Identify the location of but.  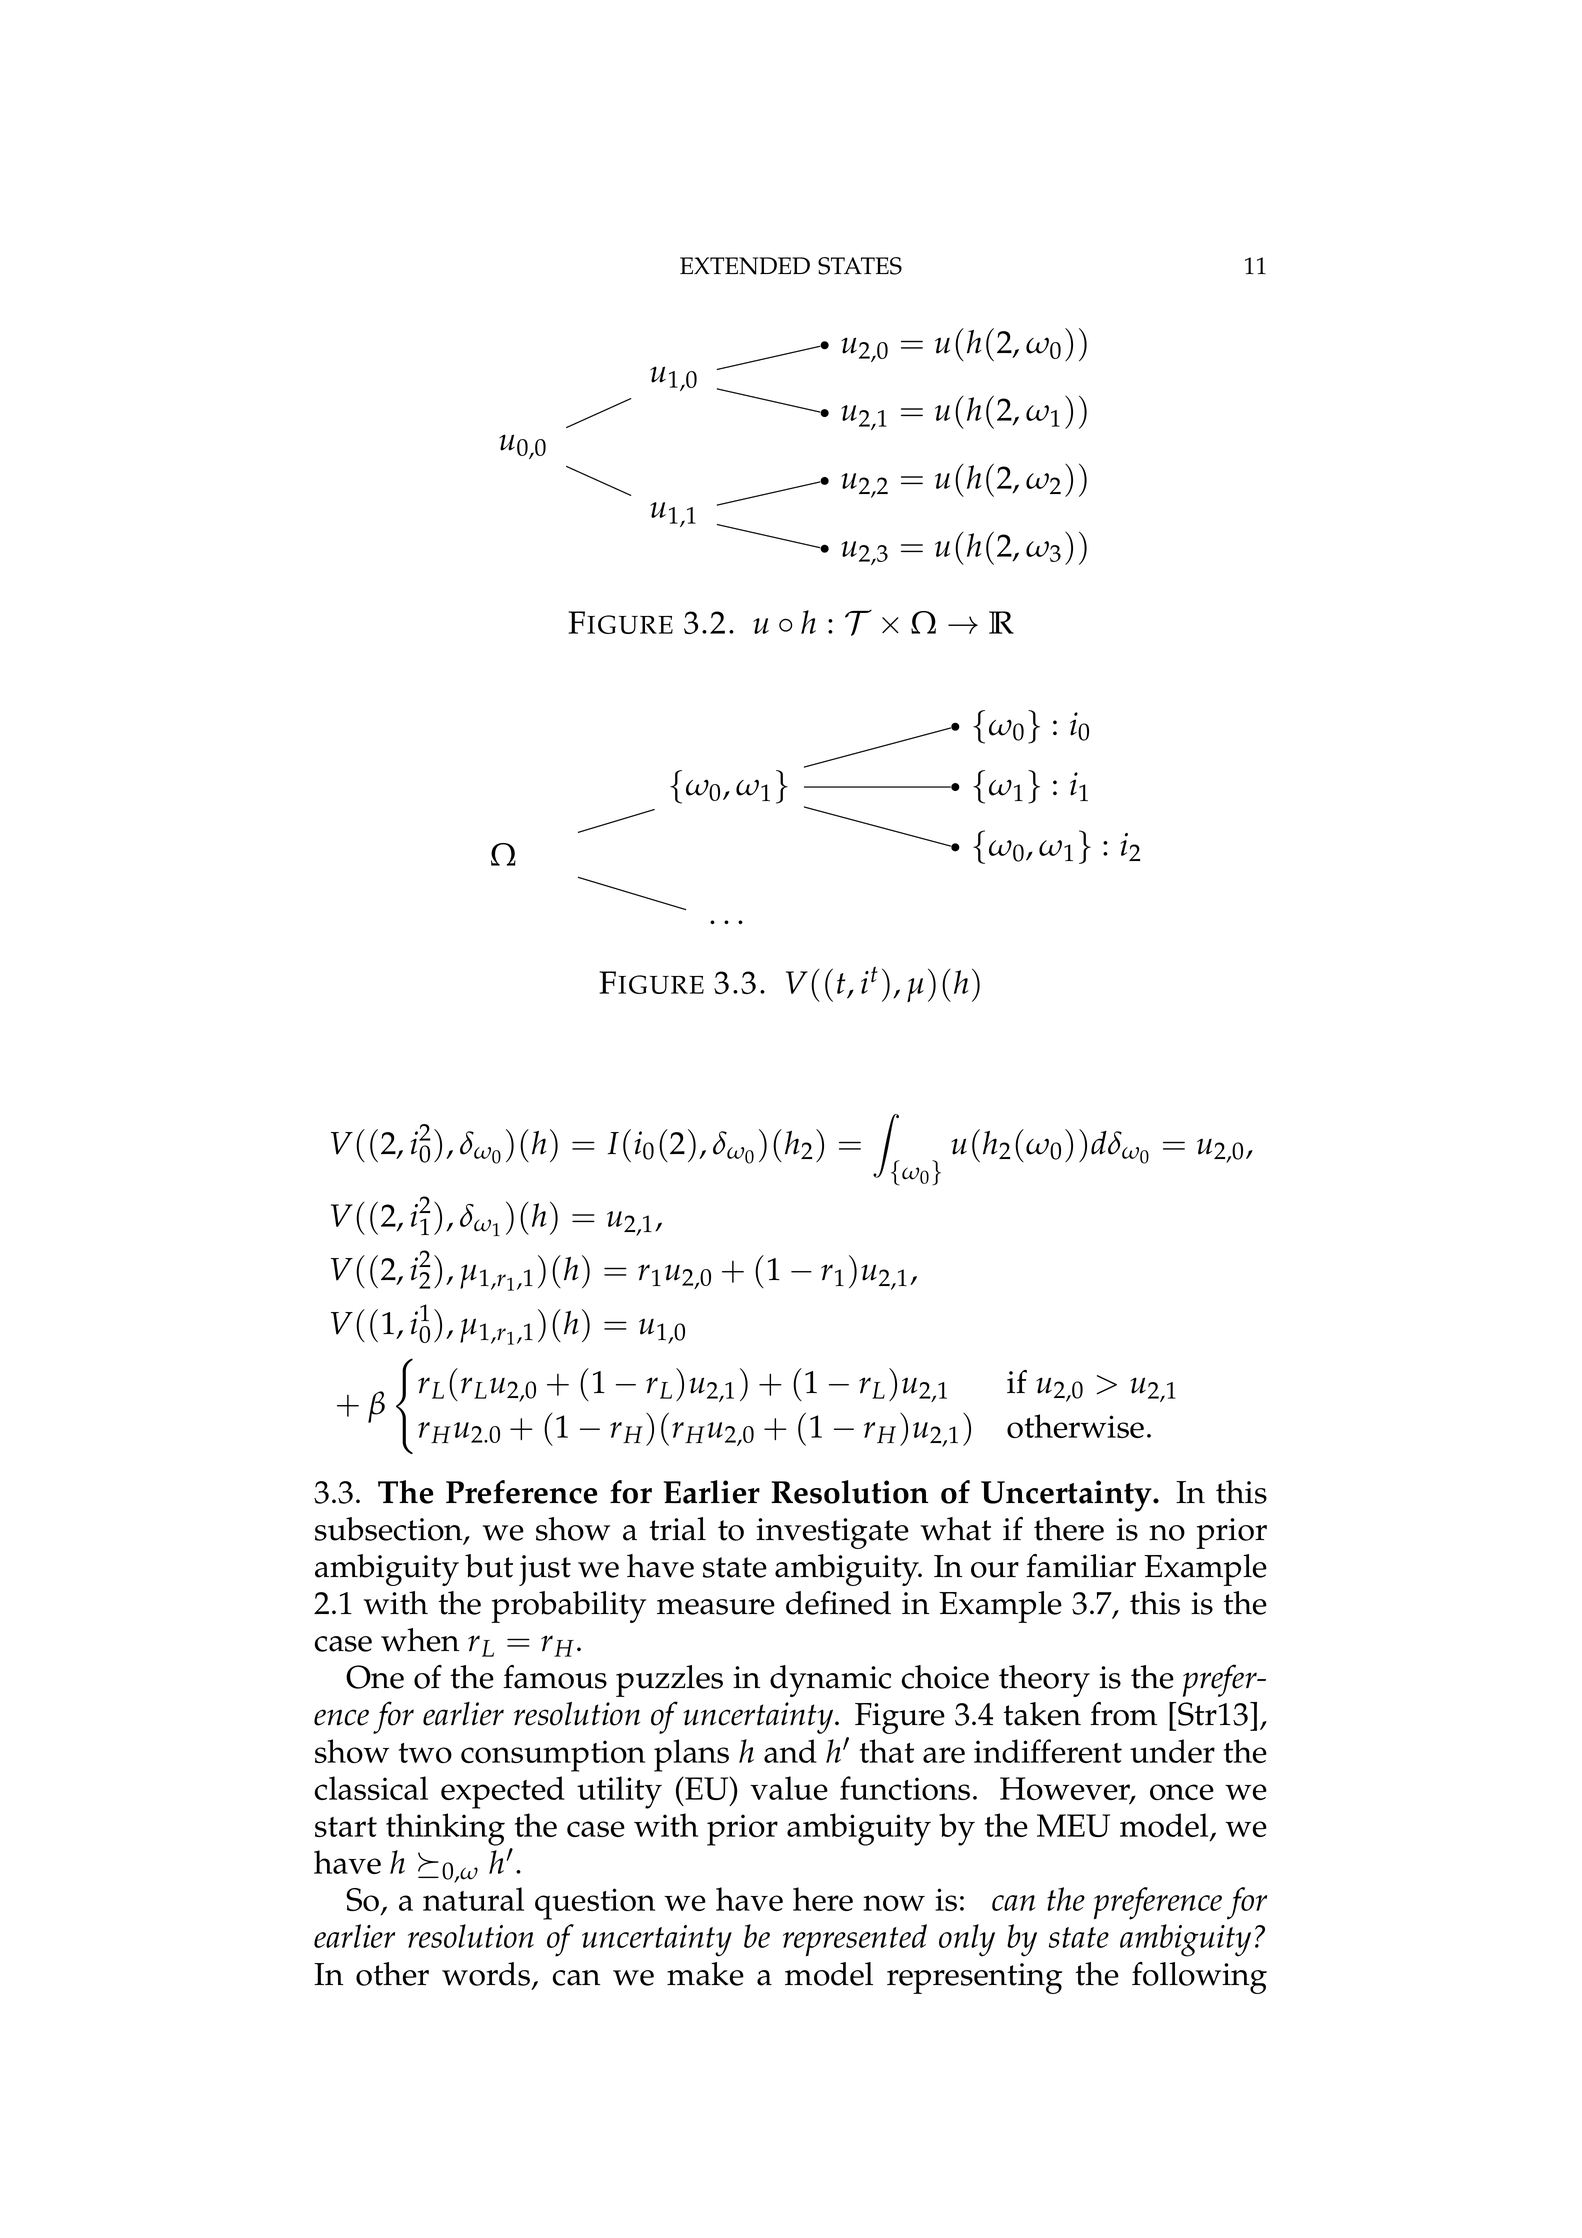
(489, 1566).
